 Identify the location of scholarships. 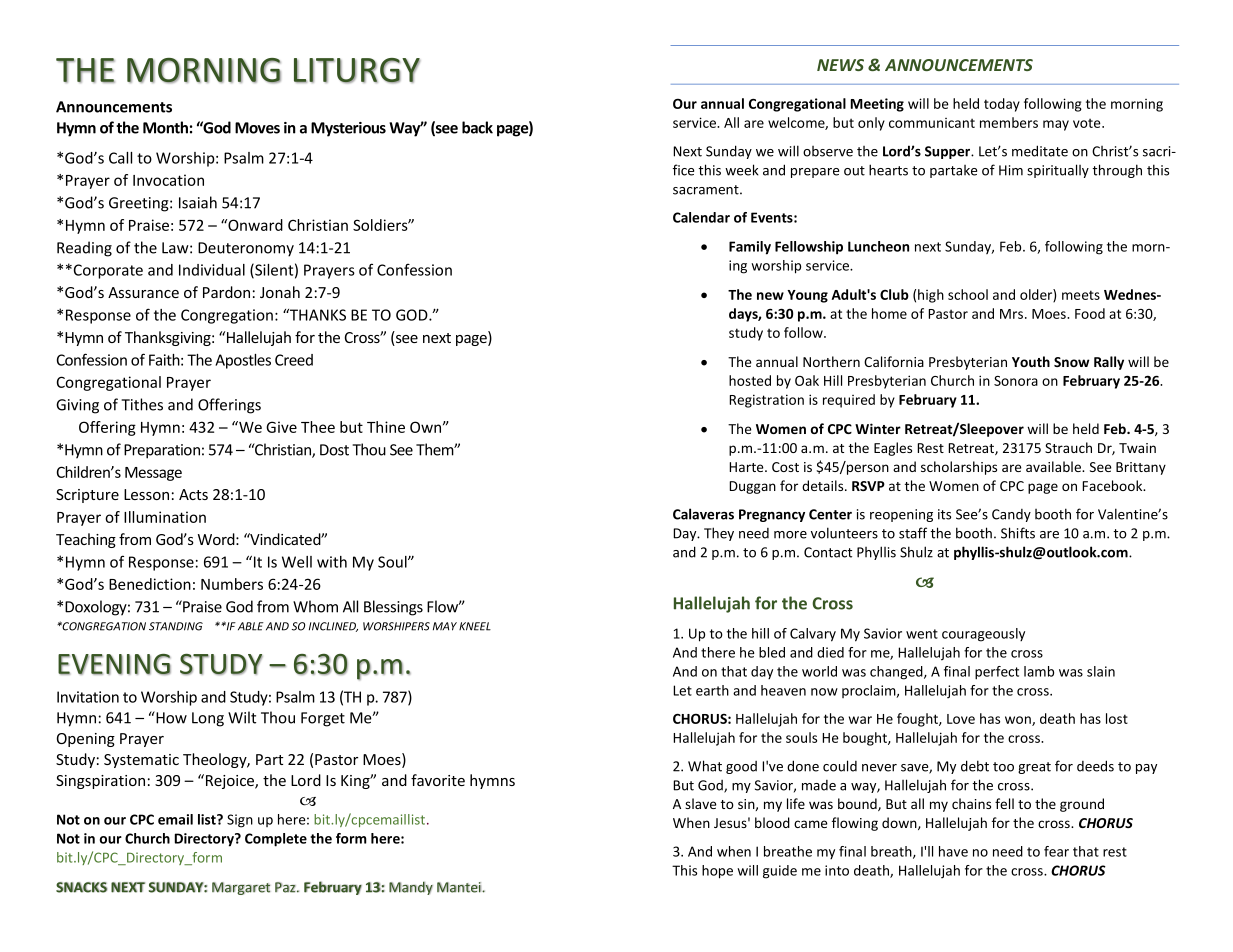
(959, 468).
